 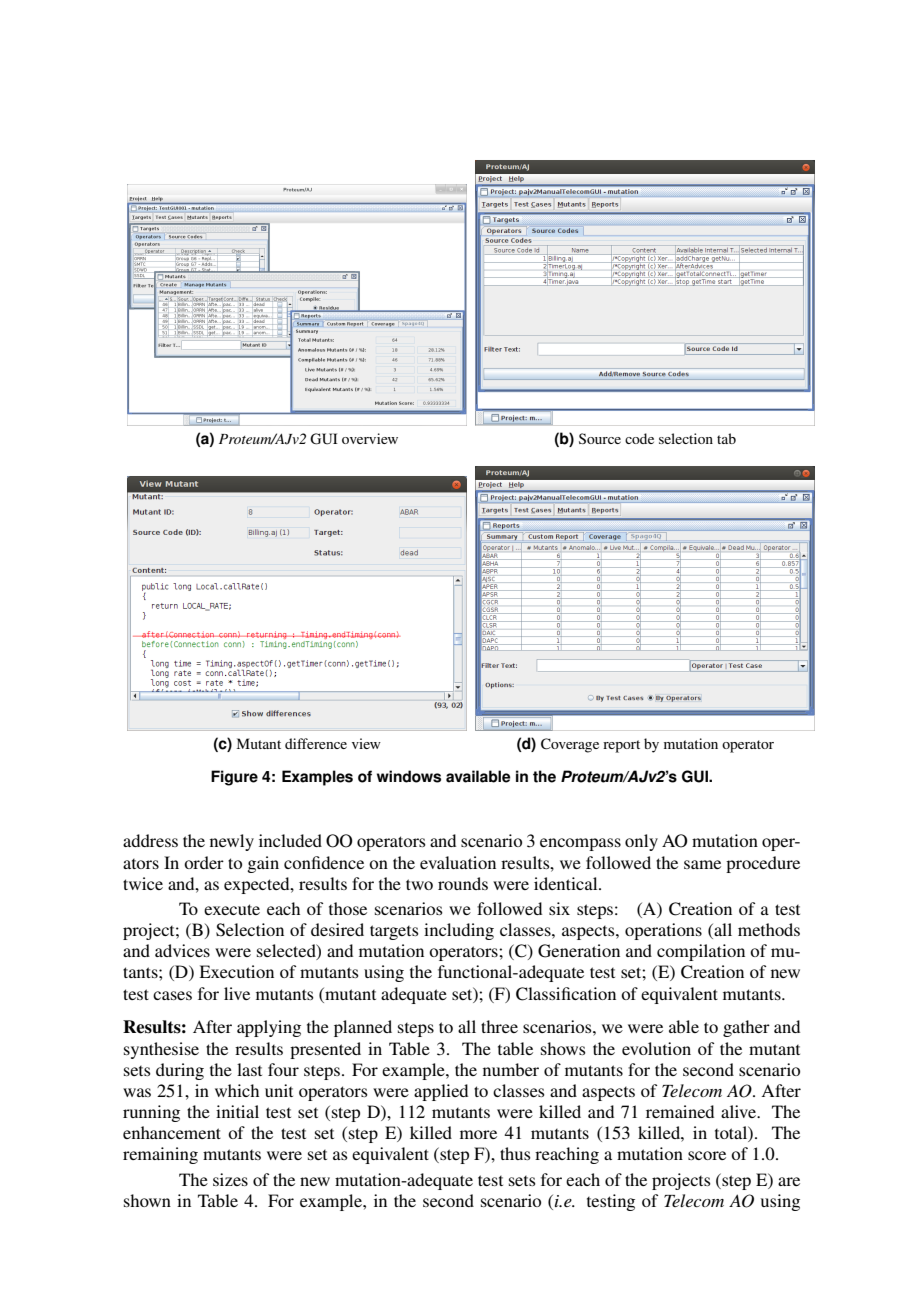 I want to click on thus, so click(x=515, y=1153).
